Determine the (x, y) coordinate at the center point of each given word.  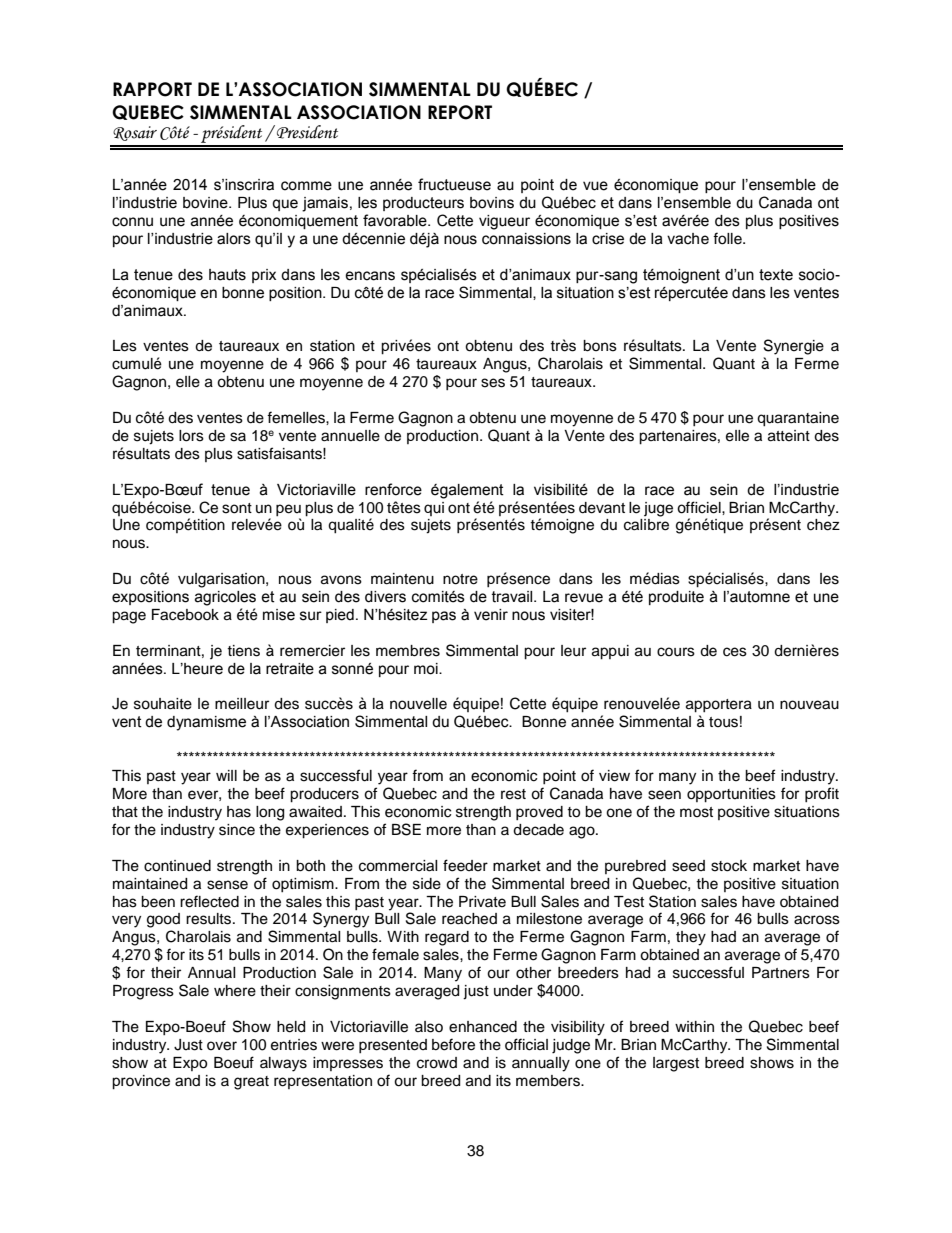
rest (513, 794)
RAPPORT (152, 89)
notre (460, 579)
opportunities (731, 795)
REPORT (460, 112)
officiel (700, 507)
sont (237, 508)
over (222, 1046)
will (226, 775)
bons (600, 346)
